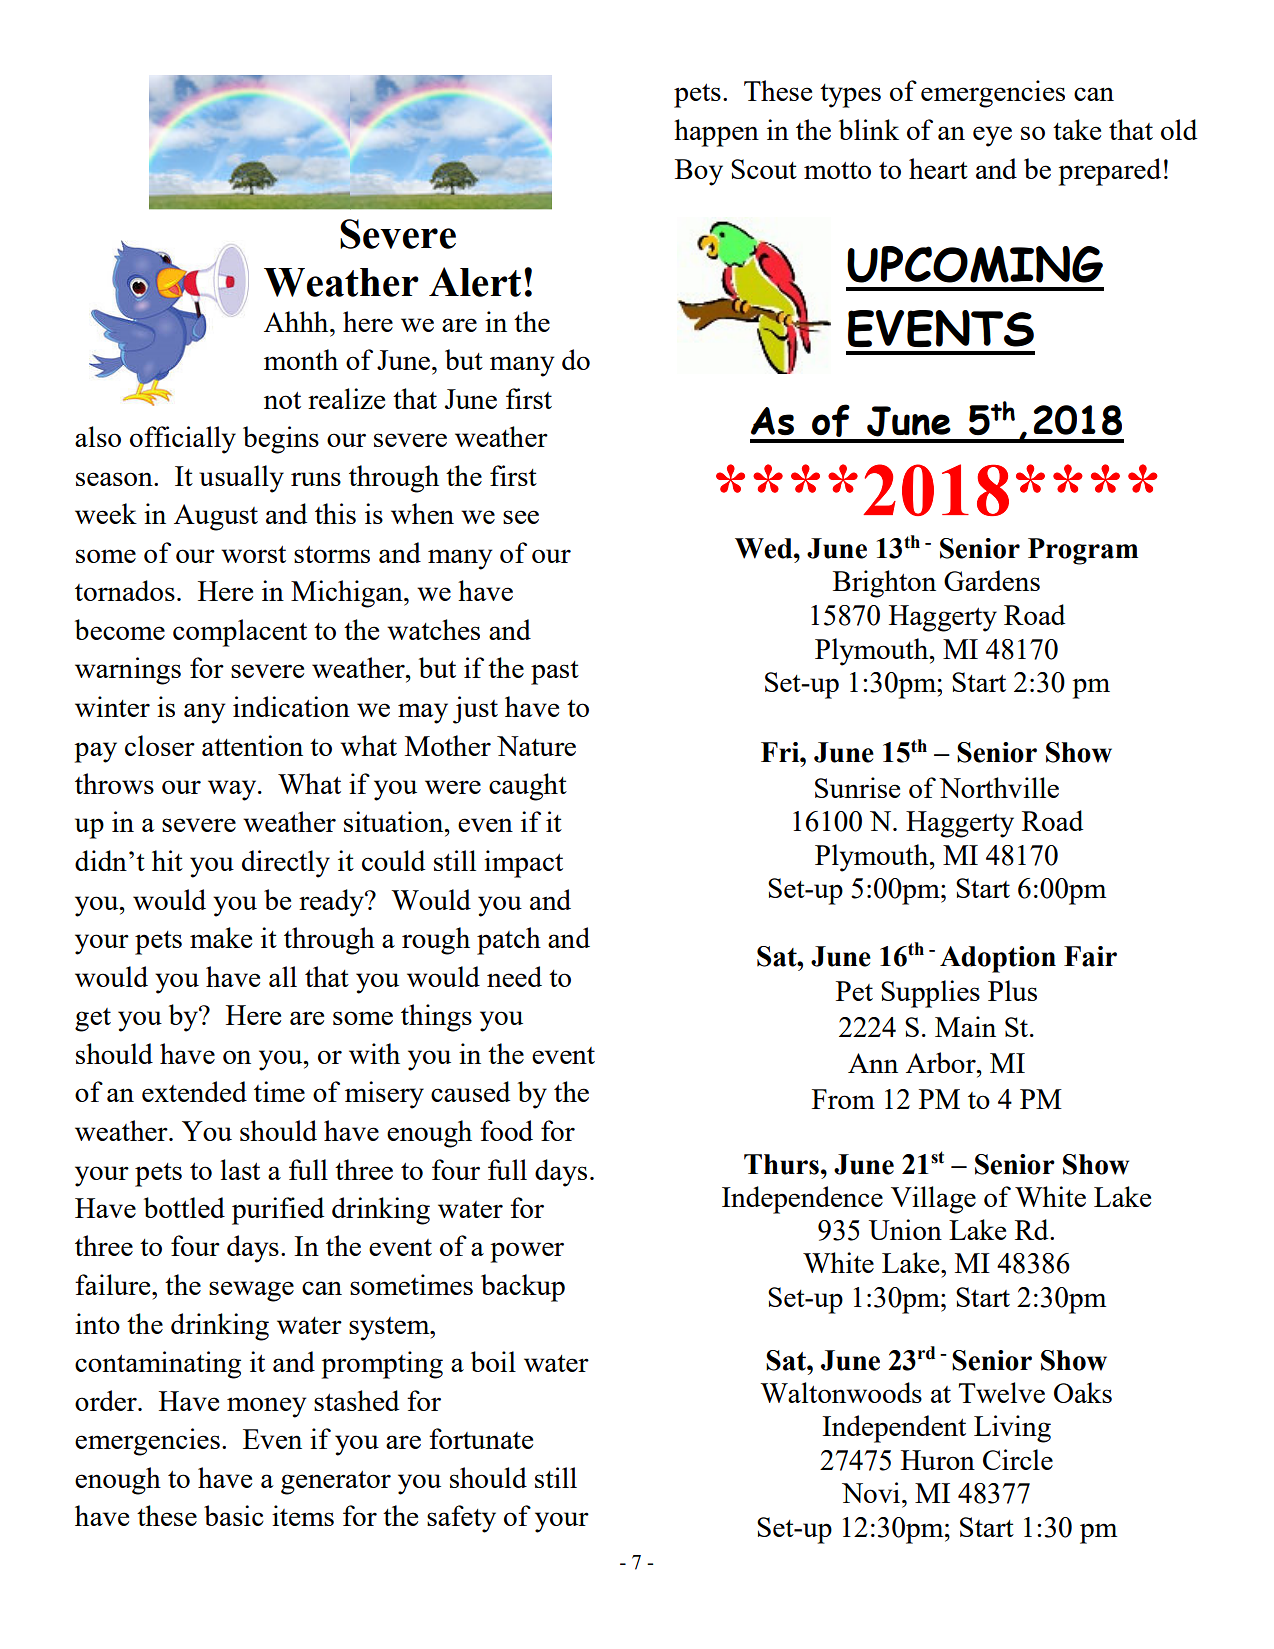 The height and width of the image is (1649, 1274). Describe the element at coordinates (528, 787) in the image. I see `caught` at that location.
